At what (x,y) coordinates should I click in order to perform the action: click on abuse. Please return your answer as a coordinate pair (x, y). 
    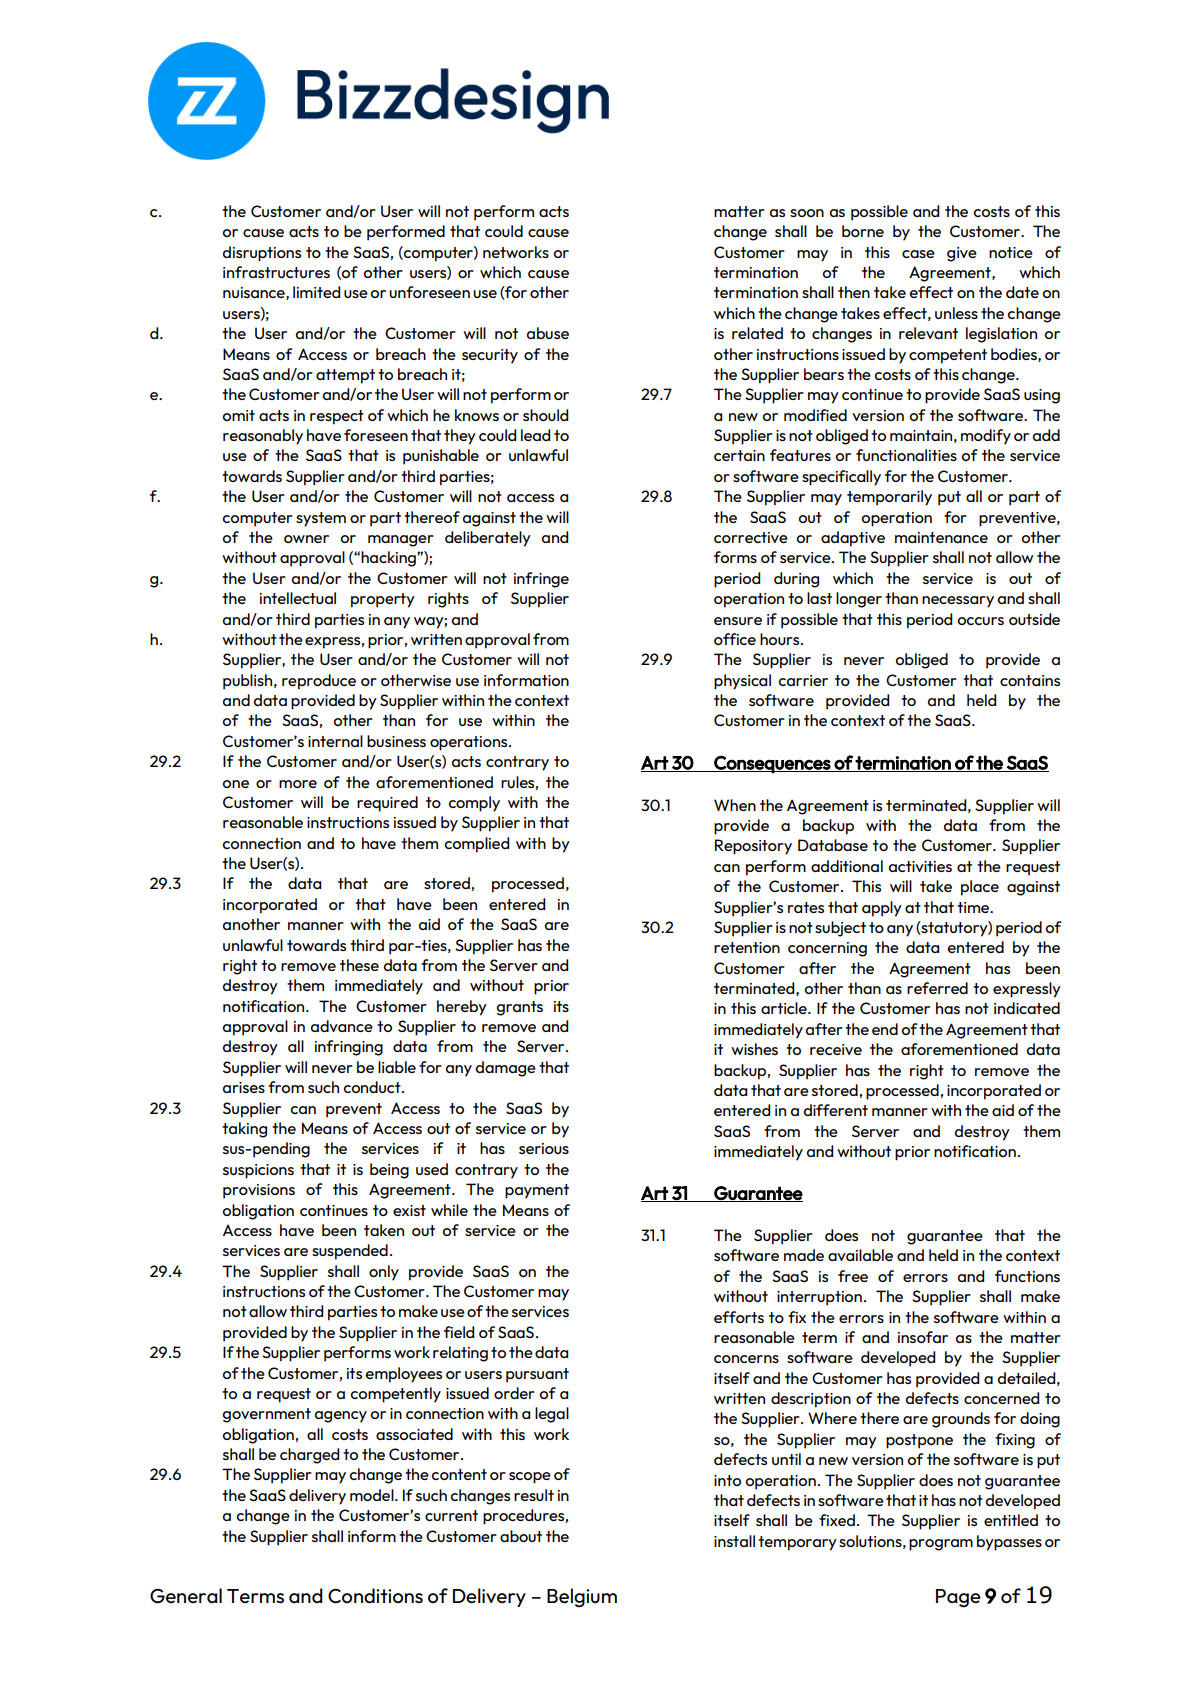
    Looking at the image, I should click on (548, 333).
